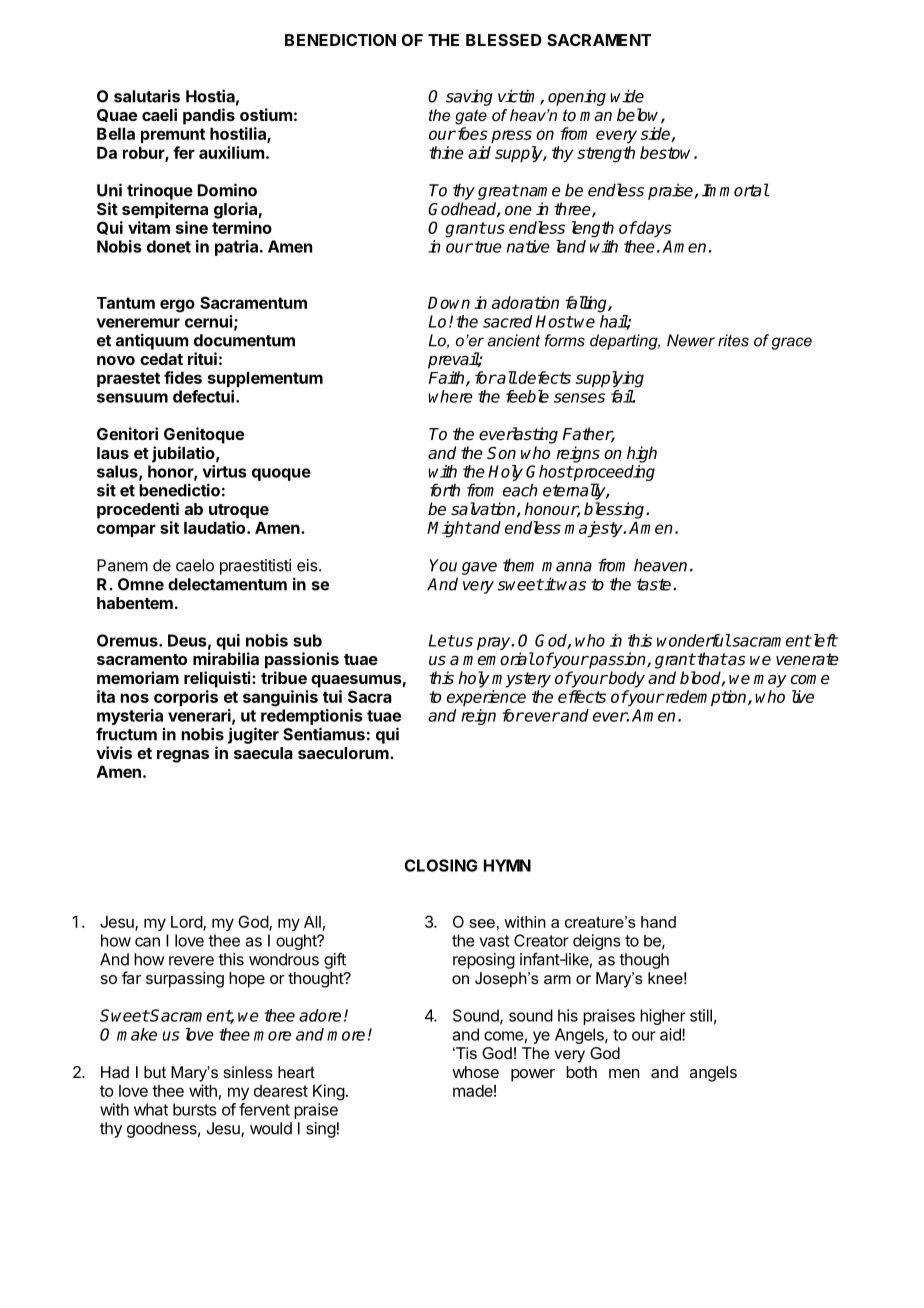 This screenshot has width=924, height=1308. Describe the element at coordinates (450, 396) in the screenshot. I see `where` at that location.
